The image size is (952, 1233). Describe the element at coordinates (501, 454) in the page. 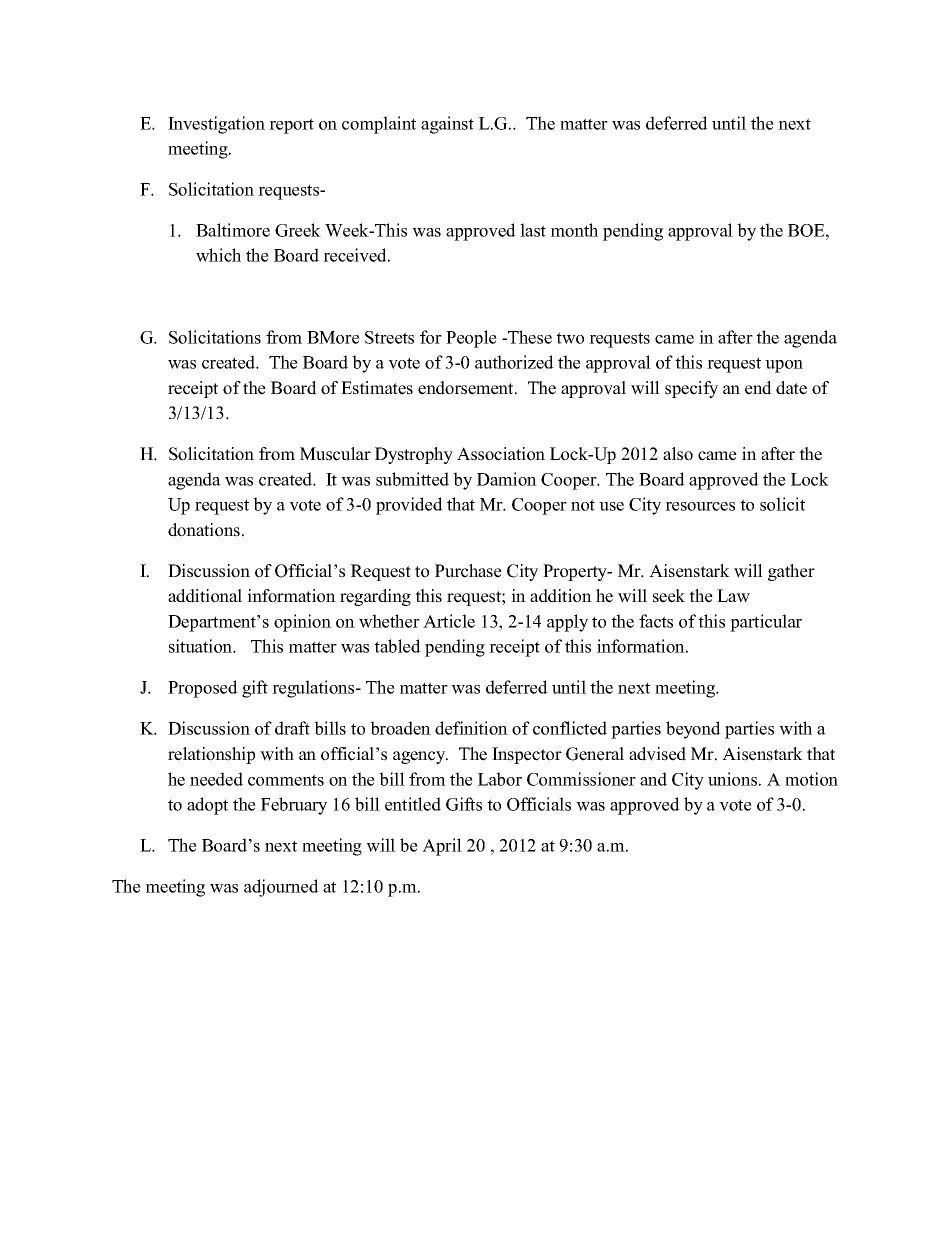

I see `Association` at that location.
